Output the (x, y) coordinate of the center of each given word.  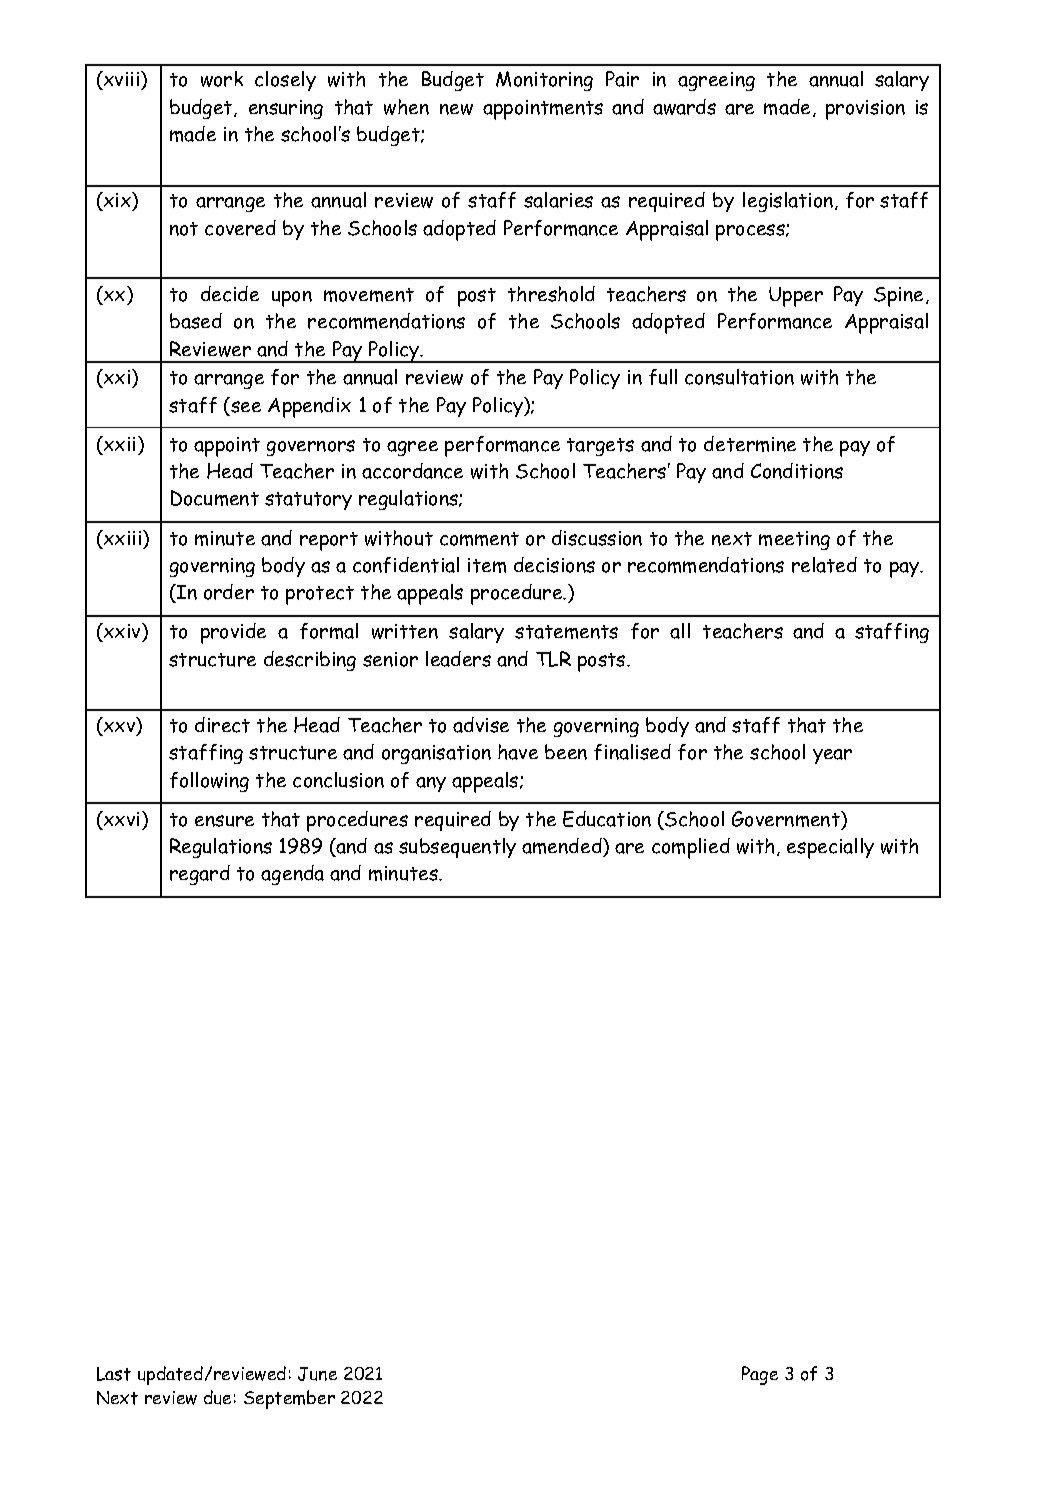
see (246, 407)
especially (830, 848)
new (456, 109)
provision (865, 110)
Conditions (797, 471)
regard (200, 875)
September (289, 1399)
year (832, 756)
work (222, 79)
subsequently (457, 848)
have (518, 752)
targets (600, 447)
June (317, 1374)
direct (222, 725)
